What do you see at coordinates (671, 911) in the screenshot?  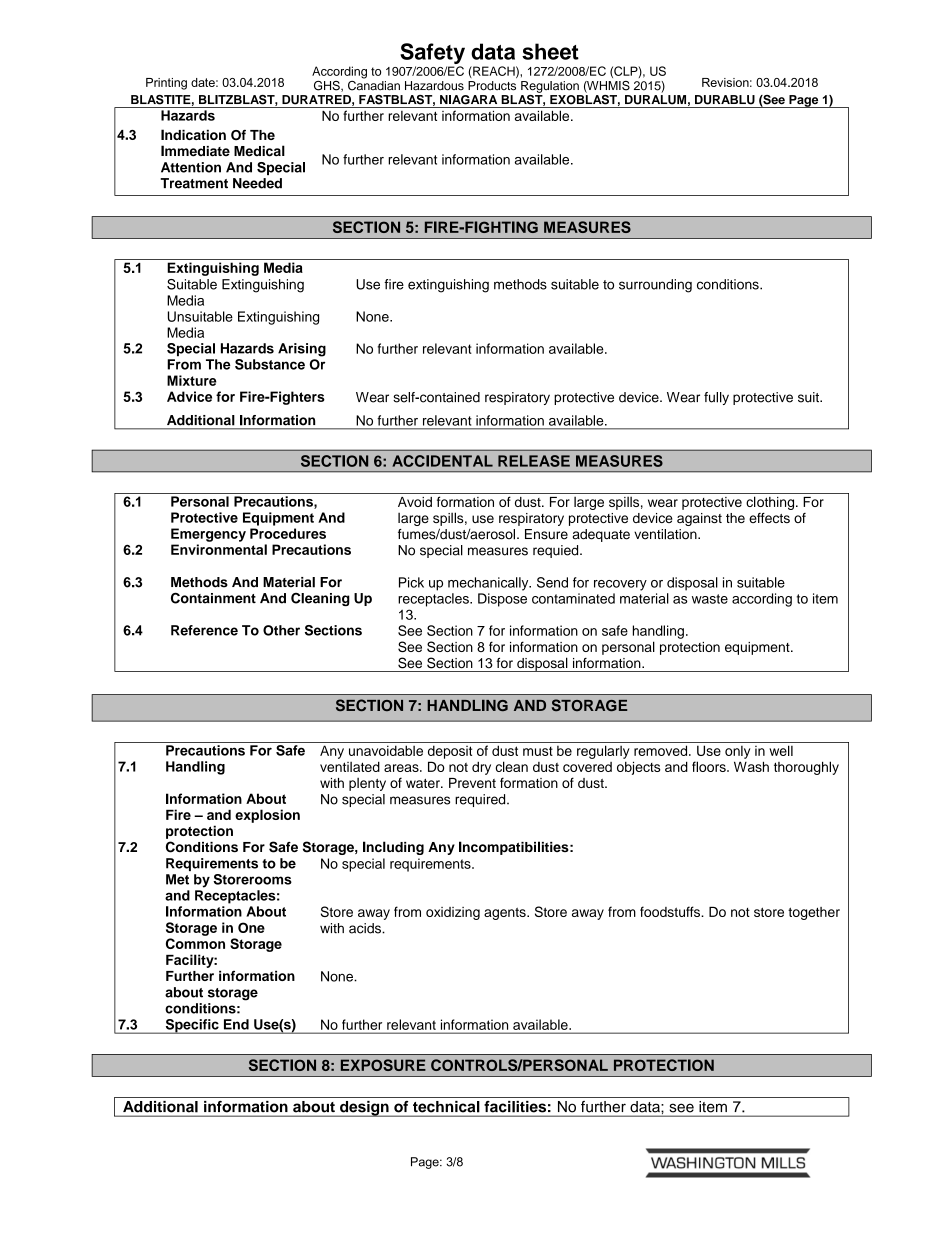 I see `foodstuffs` at bounding box center [671, 911].
